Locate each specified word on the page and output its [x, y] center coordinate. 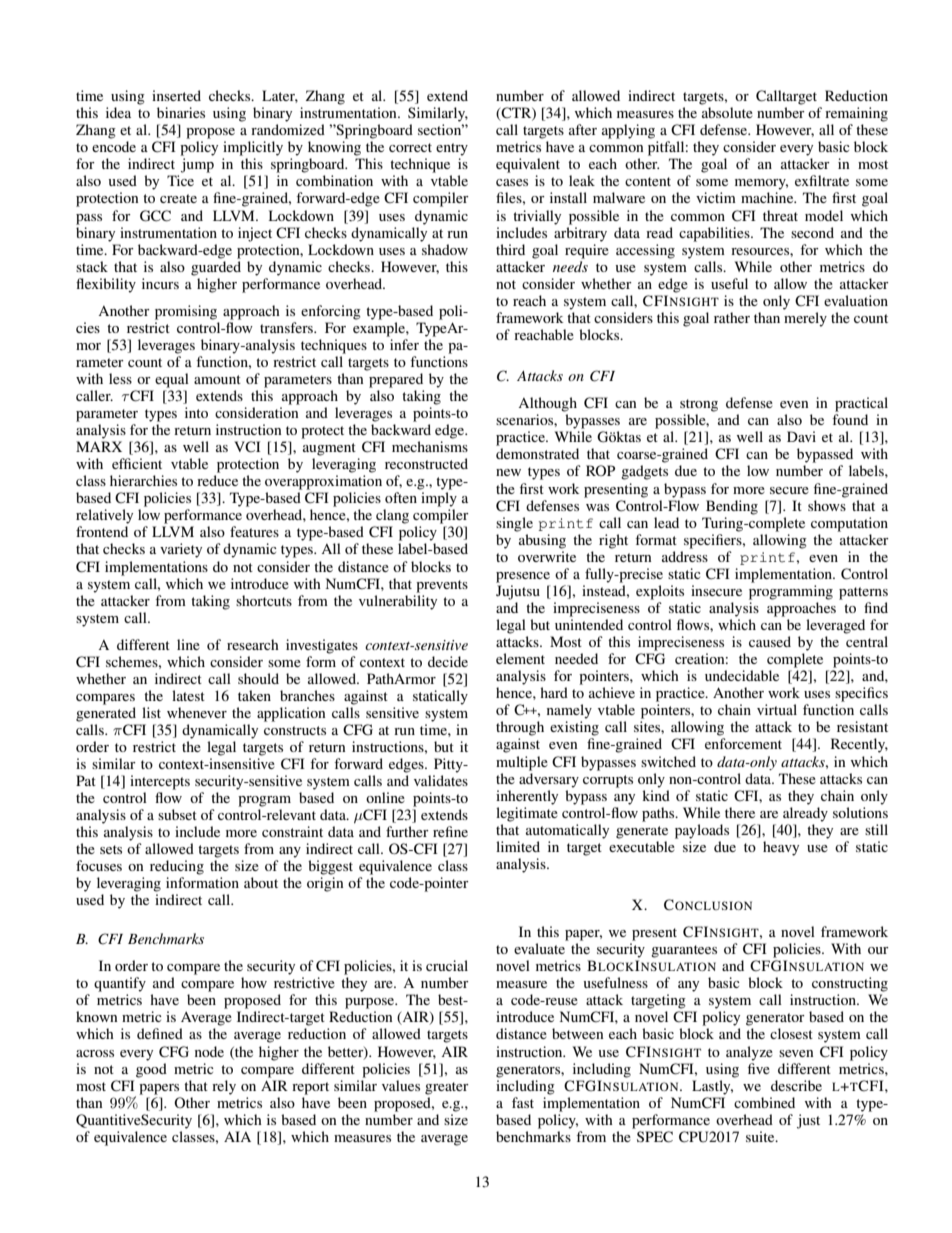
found [850, 419]
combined [764, 1102]
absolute [727, 112]
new [508, 472]
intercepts [160, 782]
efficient [137, 463]
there [740, 812]
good [151, 1070]
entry [452, 149]
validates [441, 780]
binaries [181, 112]
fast [523, 1102]
